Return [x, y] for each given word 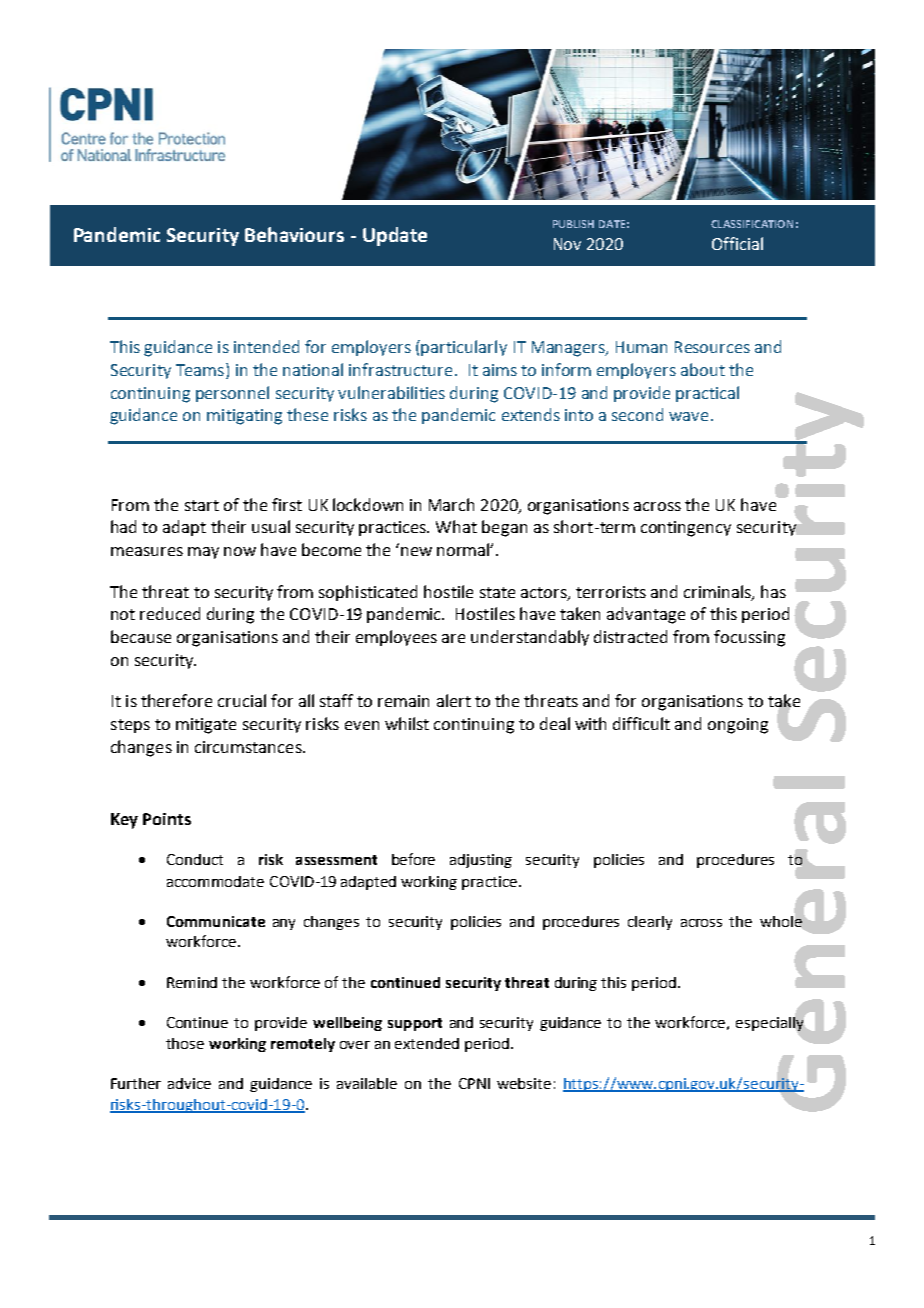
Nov [567, 244]
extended [427, 1043]
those [185, 1043]
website [524, 1083]
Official [737, 243]
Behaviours [294, 234]
